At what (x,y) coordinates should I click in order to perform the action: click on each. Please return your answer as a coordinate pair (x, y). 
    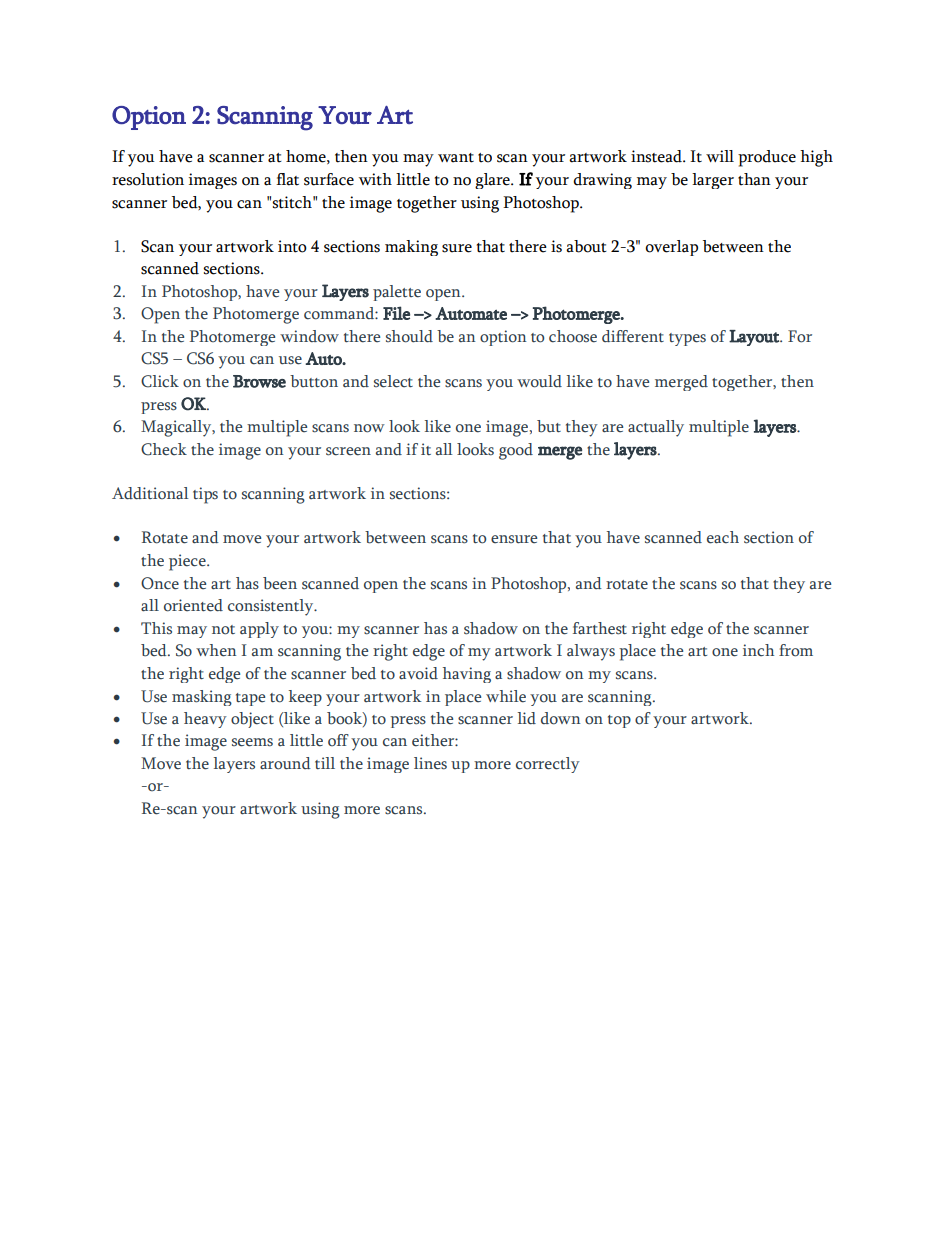
    Looking at the image, I should click on (723, 537).
